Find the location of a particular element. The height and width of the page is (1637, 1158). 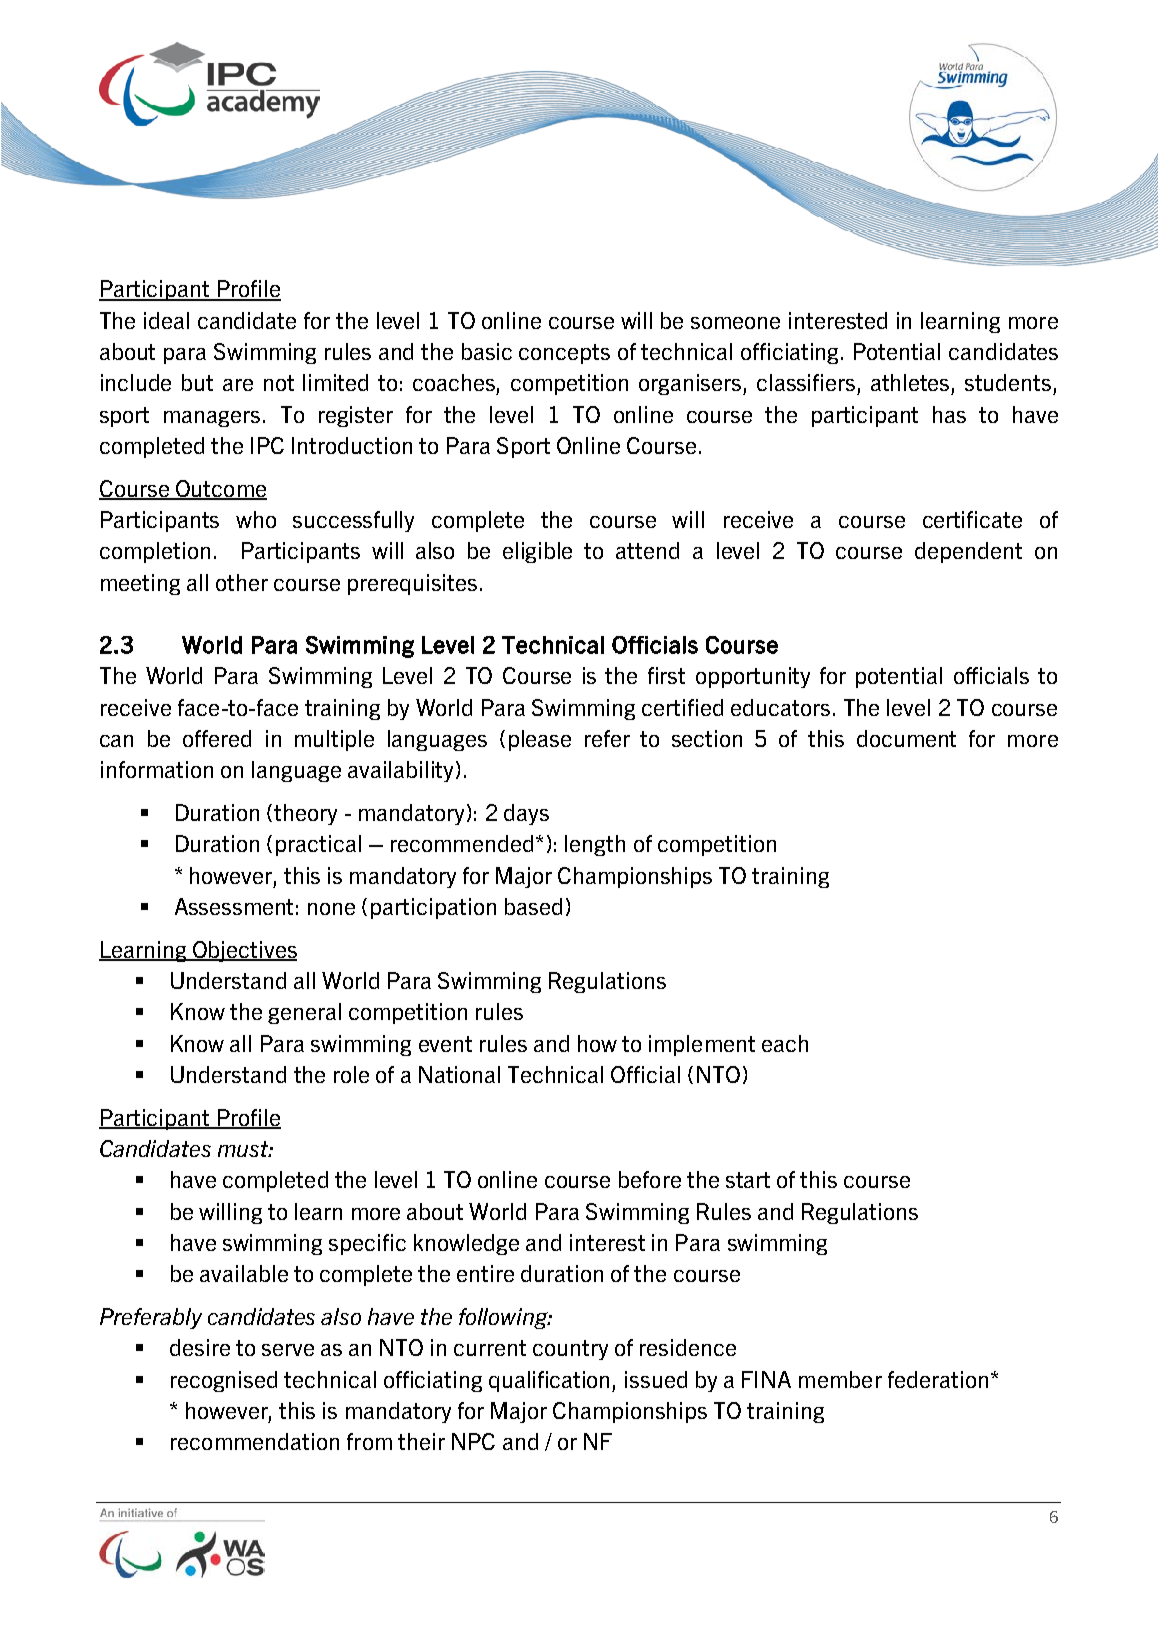

are is located at coordinates (238, 385).
